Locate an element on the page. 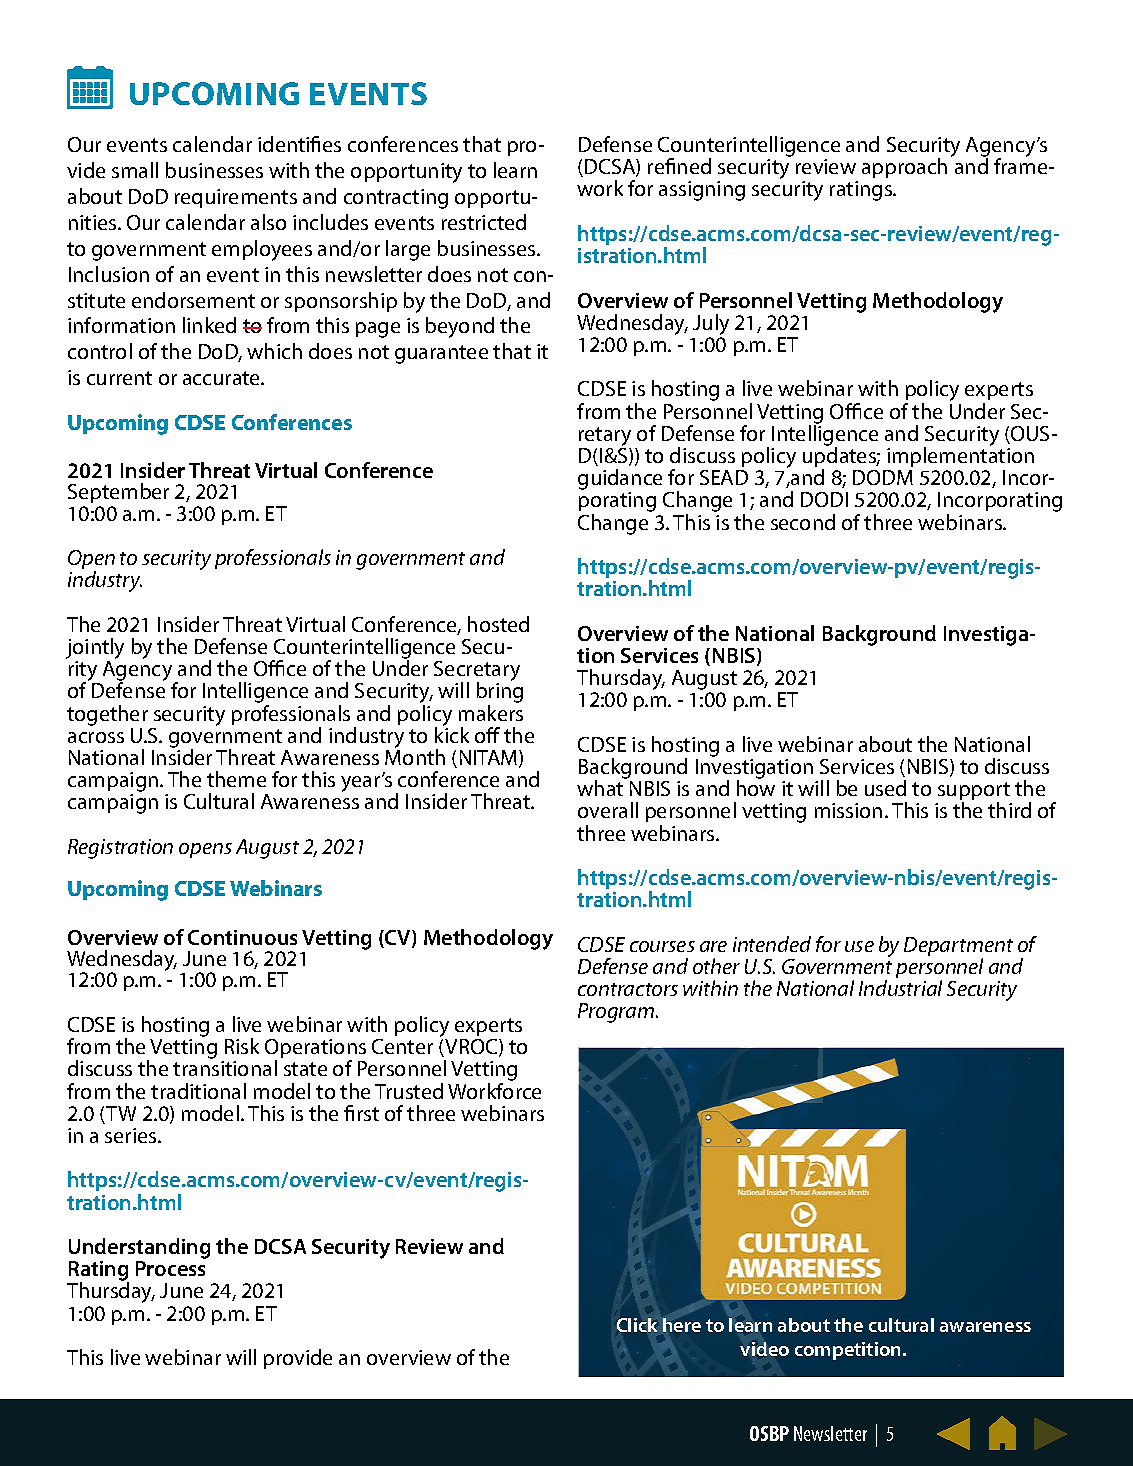 This page has height=1466, width=1133. restricted is located at coordinates (484, 222).
